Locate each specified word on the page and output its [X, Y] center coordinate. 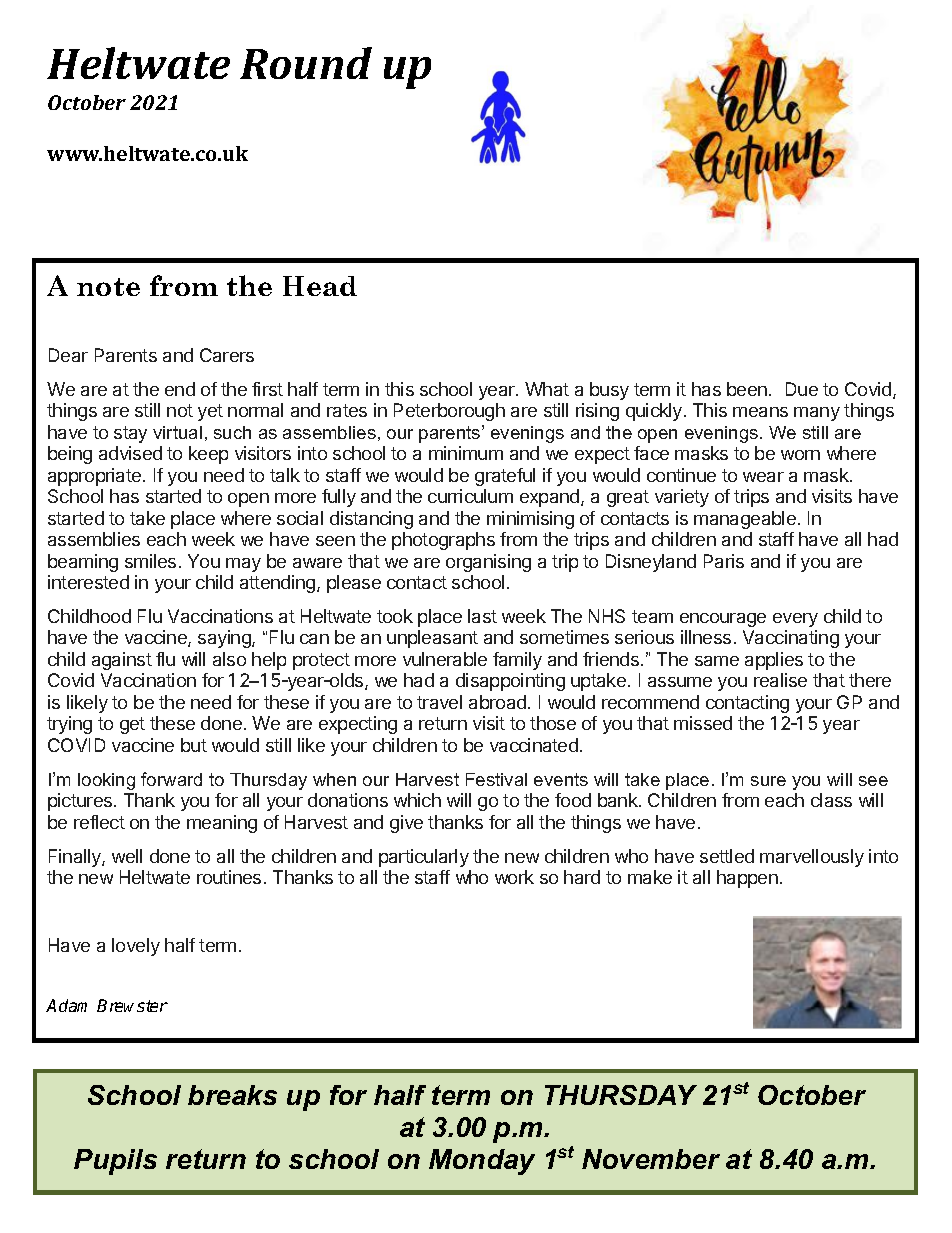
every [795, 620]
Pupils [115, 1162]
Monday [482, 1162]
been [747, 389]
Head [320, 286]
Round [306, 63]
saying [225, 639]
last [482, 616]
